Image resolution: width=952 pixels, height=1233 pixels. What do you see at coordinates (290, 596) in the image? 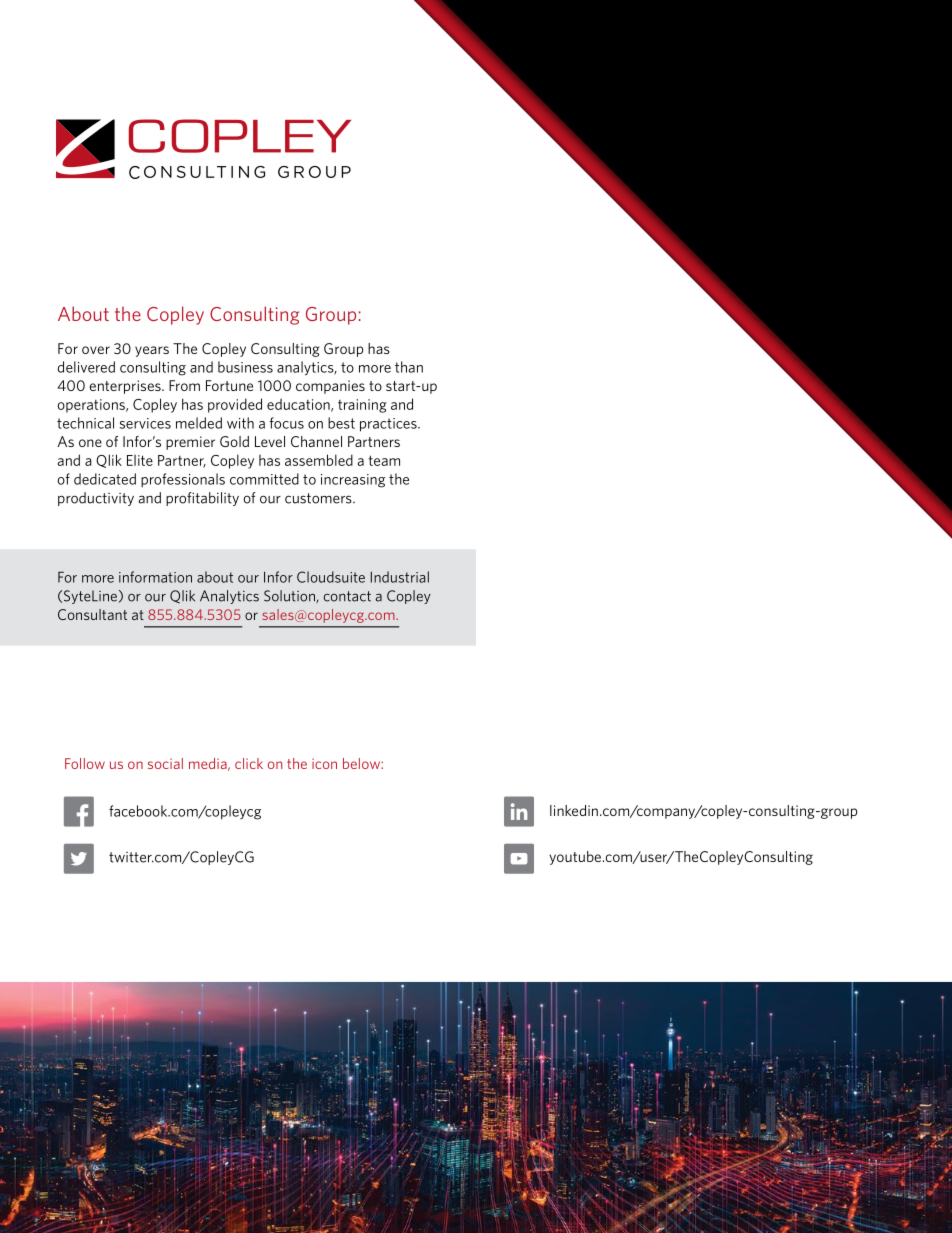
I see `Solution` at bounding box center [290, 596].
